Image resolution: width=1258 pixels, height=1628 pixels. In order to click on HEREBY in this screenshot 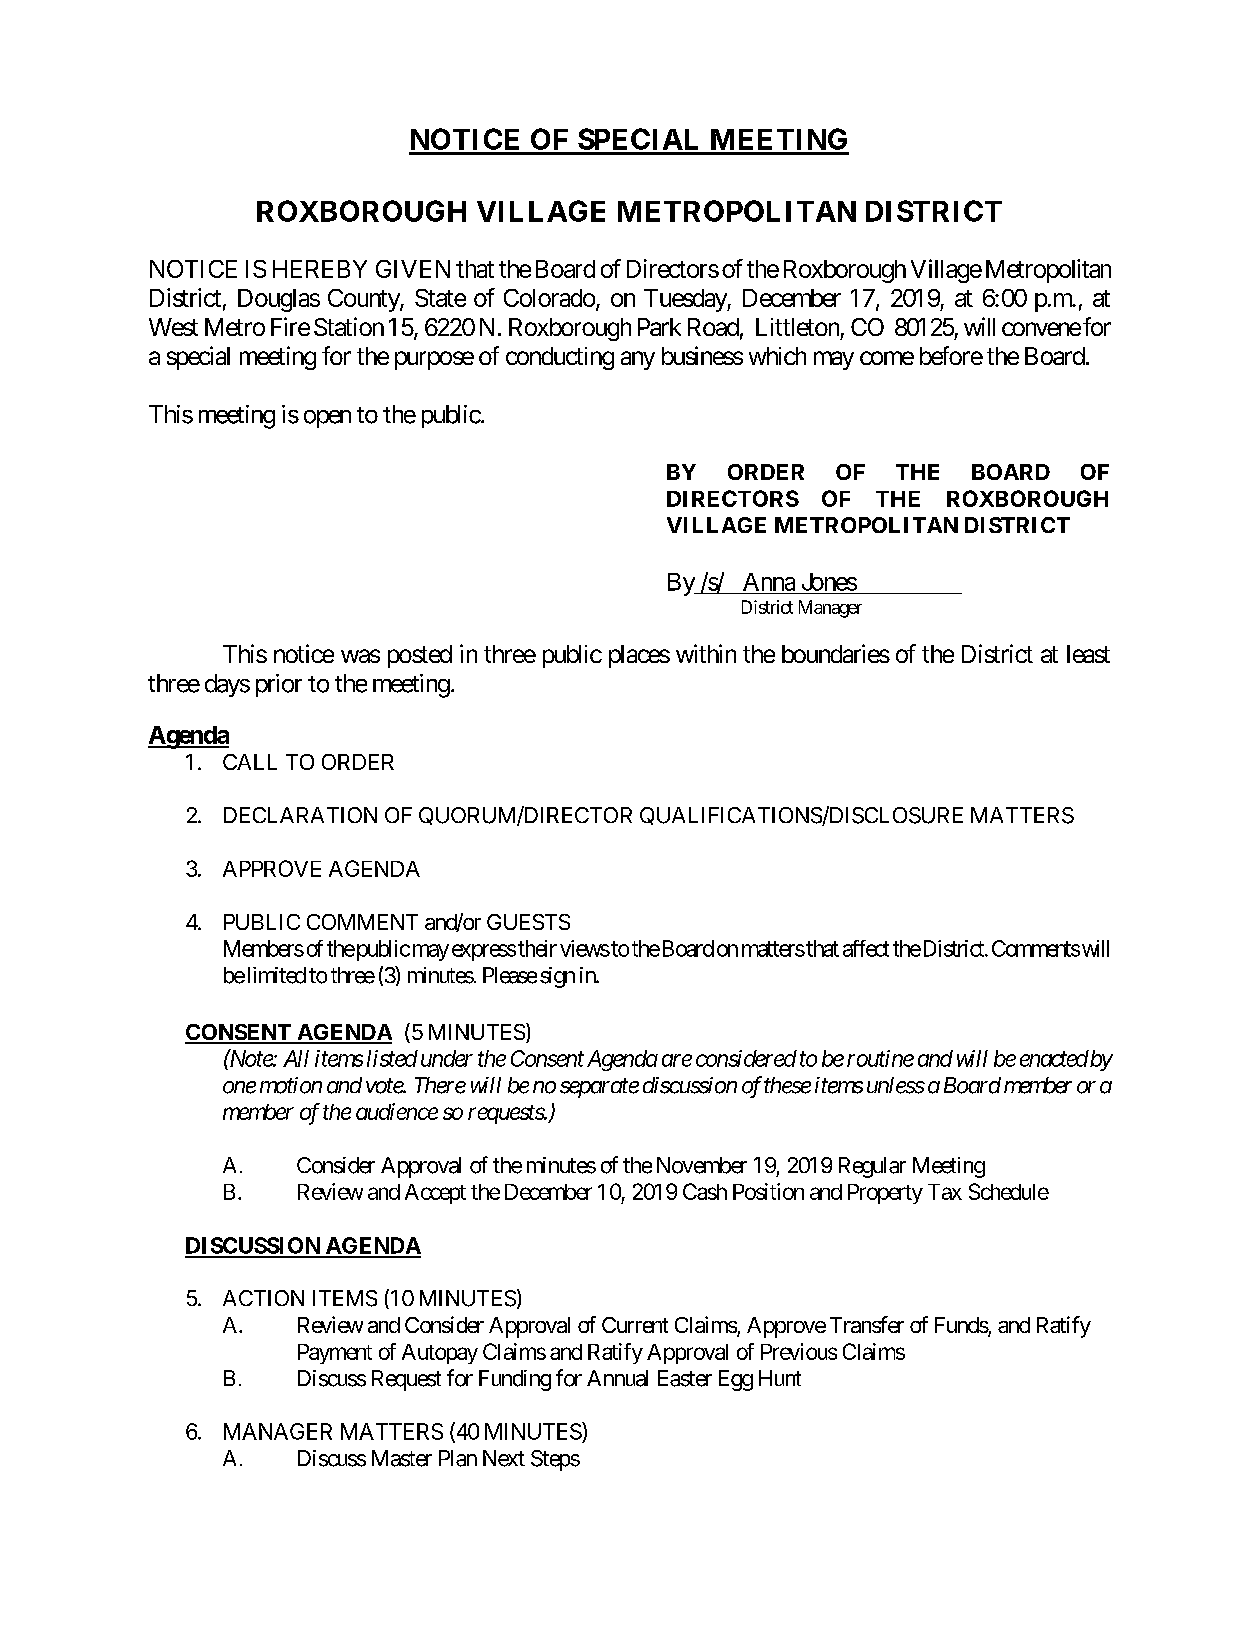, I will do `click(320, 269)`.
